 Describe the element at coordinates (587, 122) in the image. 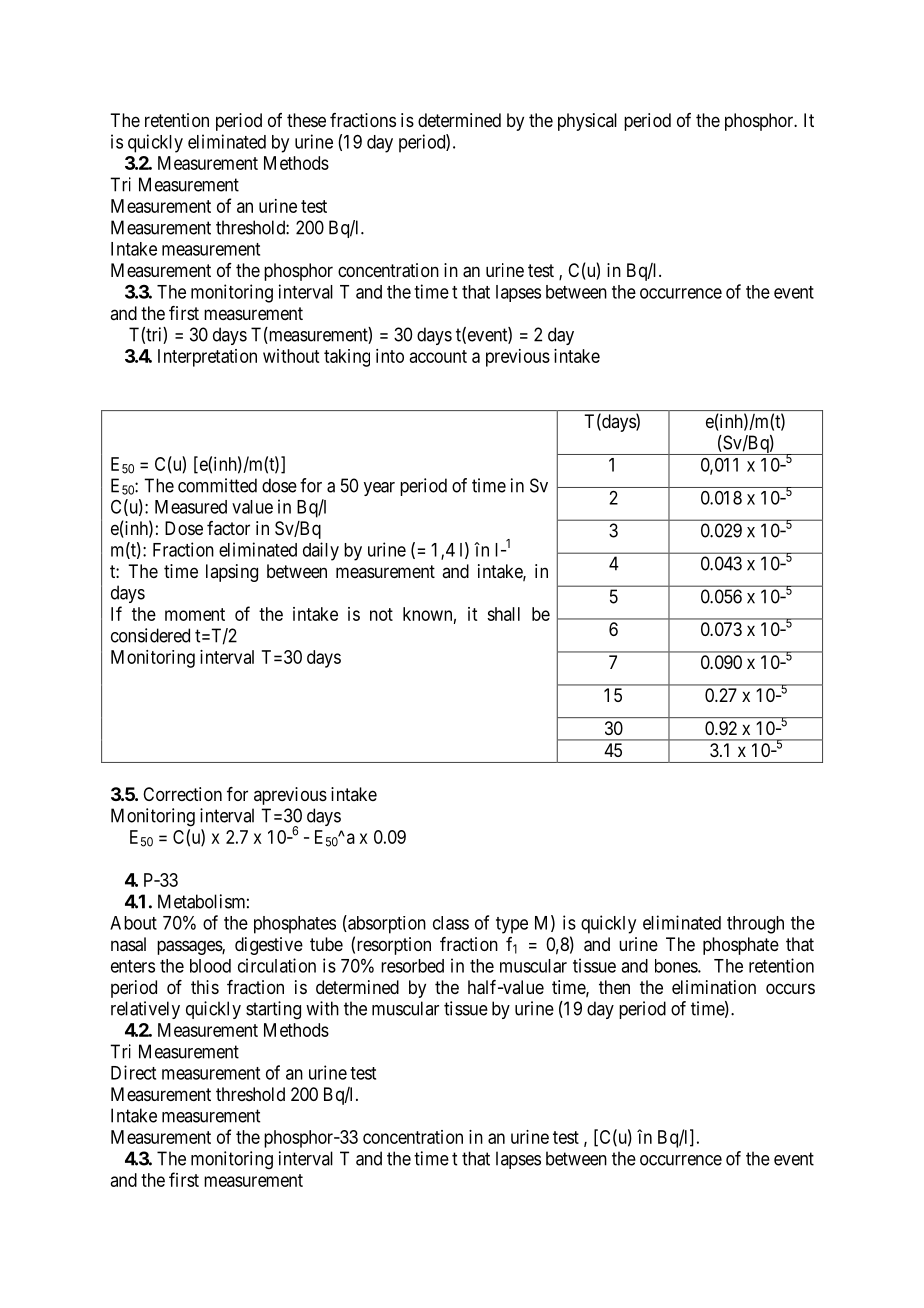

I see `physical` at that location.
